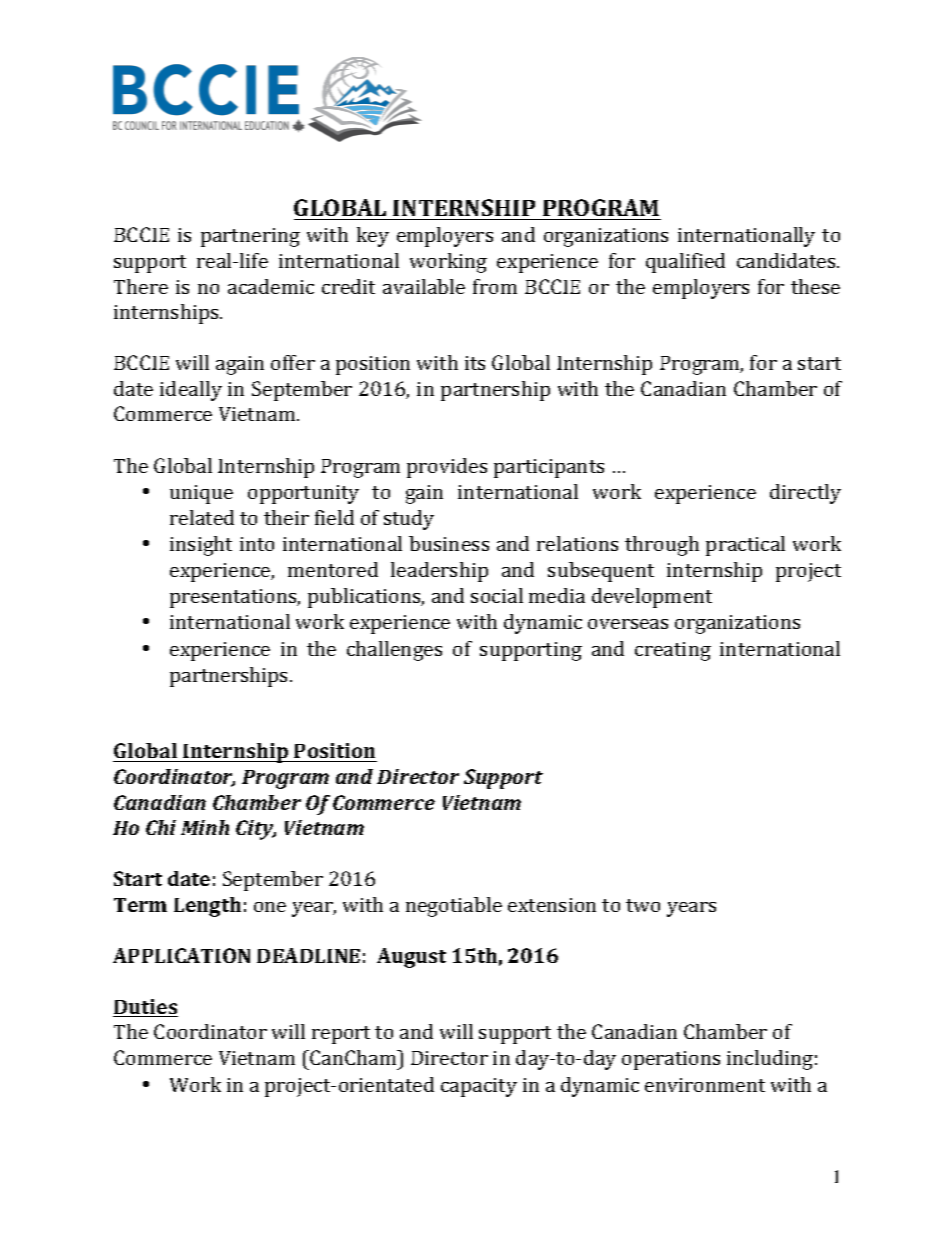 The width and height of the screenshot is (952, 1233). What do you see at coordinates (250, 237) in the screenshot?
I see `partnering` at bounding box center [250, 237].
